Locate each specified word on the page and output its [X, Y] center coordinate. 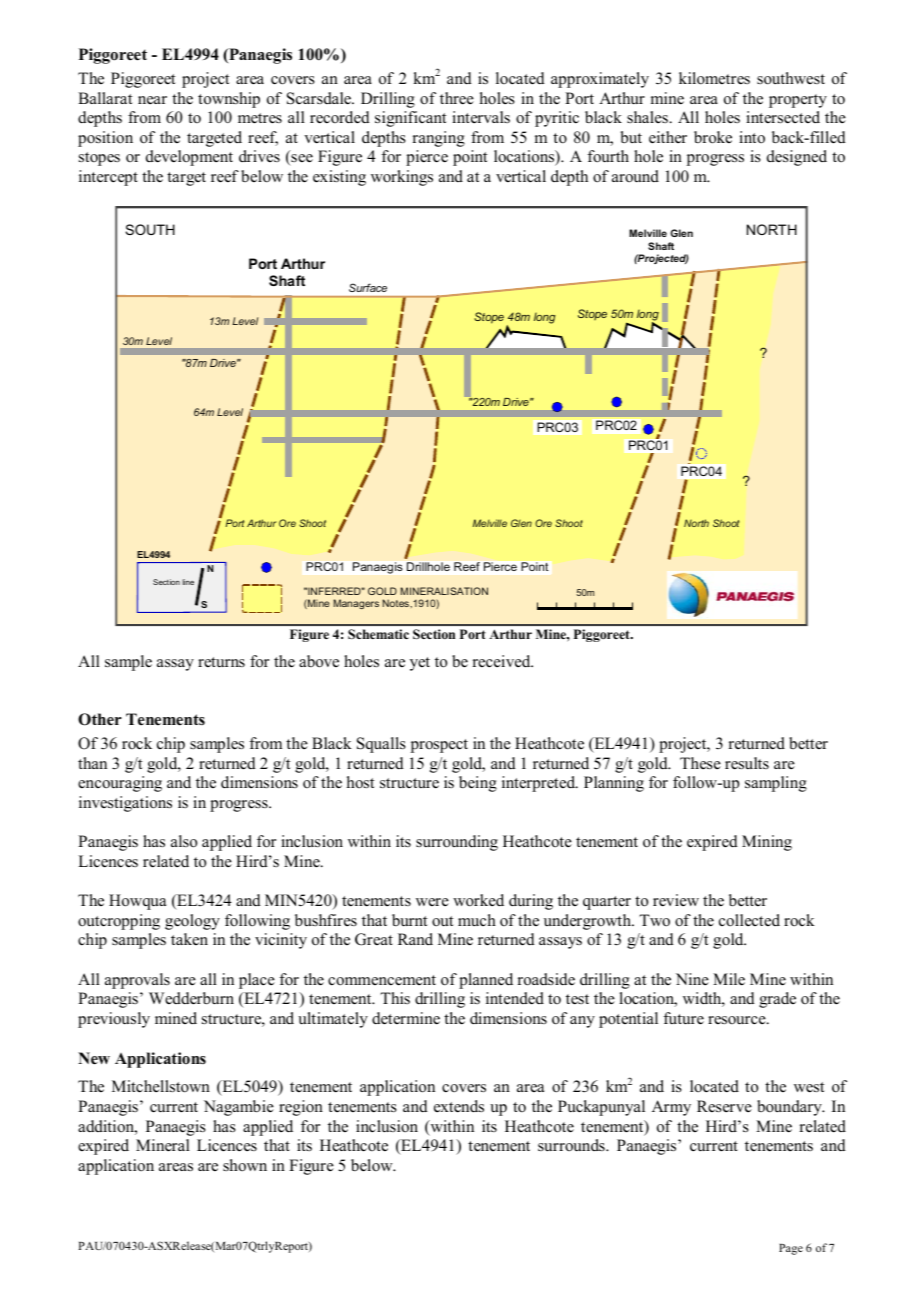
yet [420, 664]
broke [713, 137]
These [700, 763]
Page [791, 1249]
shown [245, 1165]
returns [221, 662]
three [457, 98]
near [152, 100]
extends [459, 1106]
